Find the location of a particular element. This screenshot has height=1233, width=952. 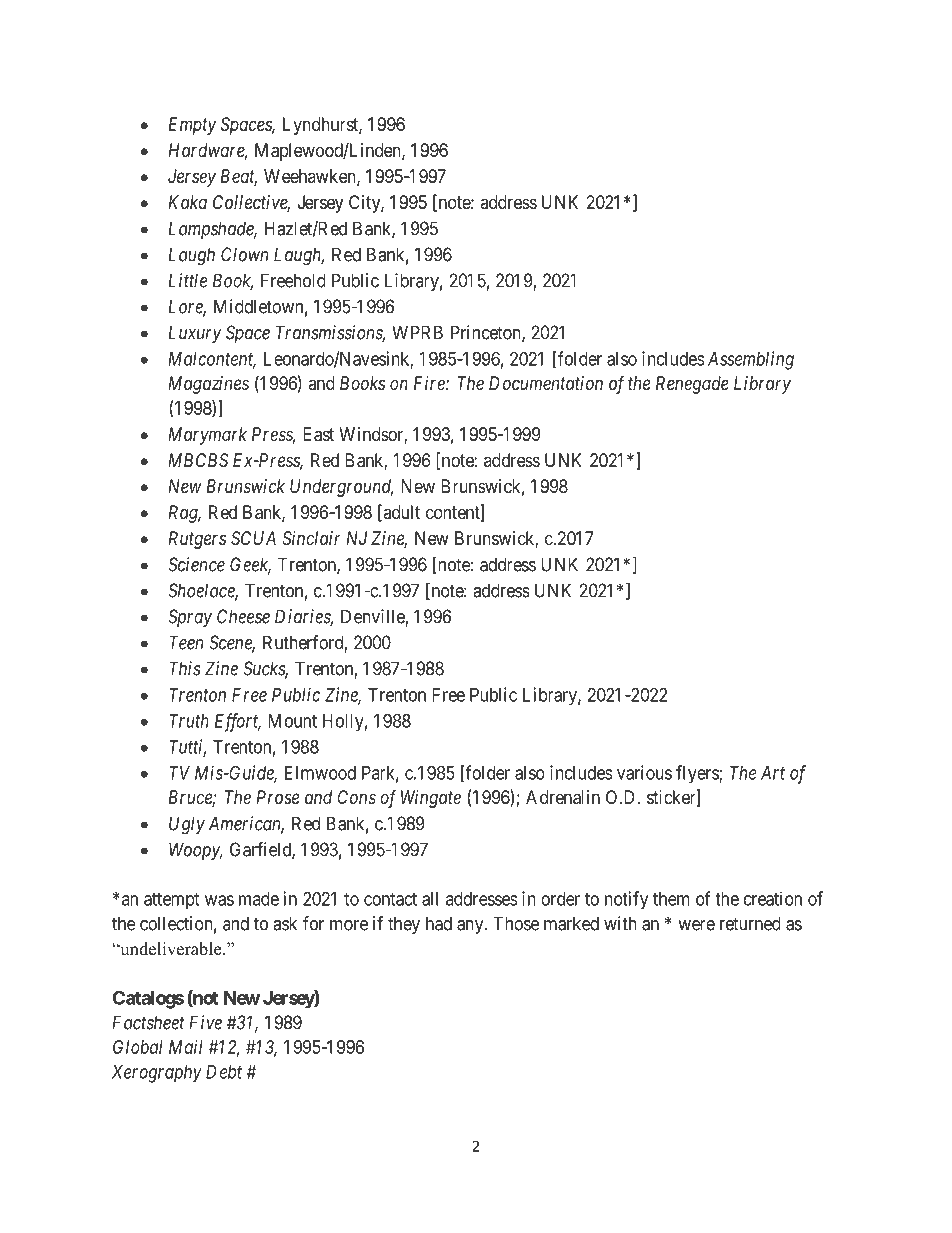

Luxury is located at coordinates (195, 334).
